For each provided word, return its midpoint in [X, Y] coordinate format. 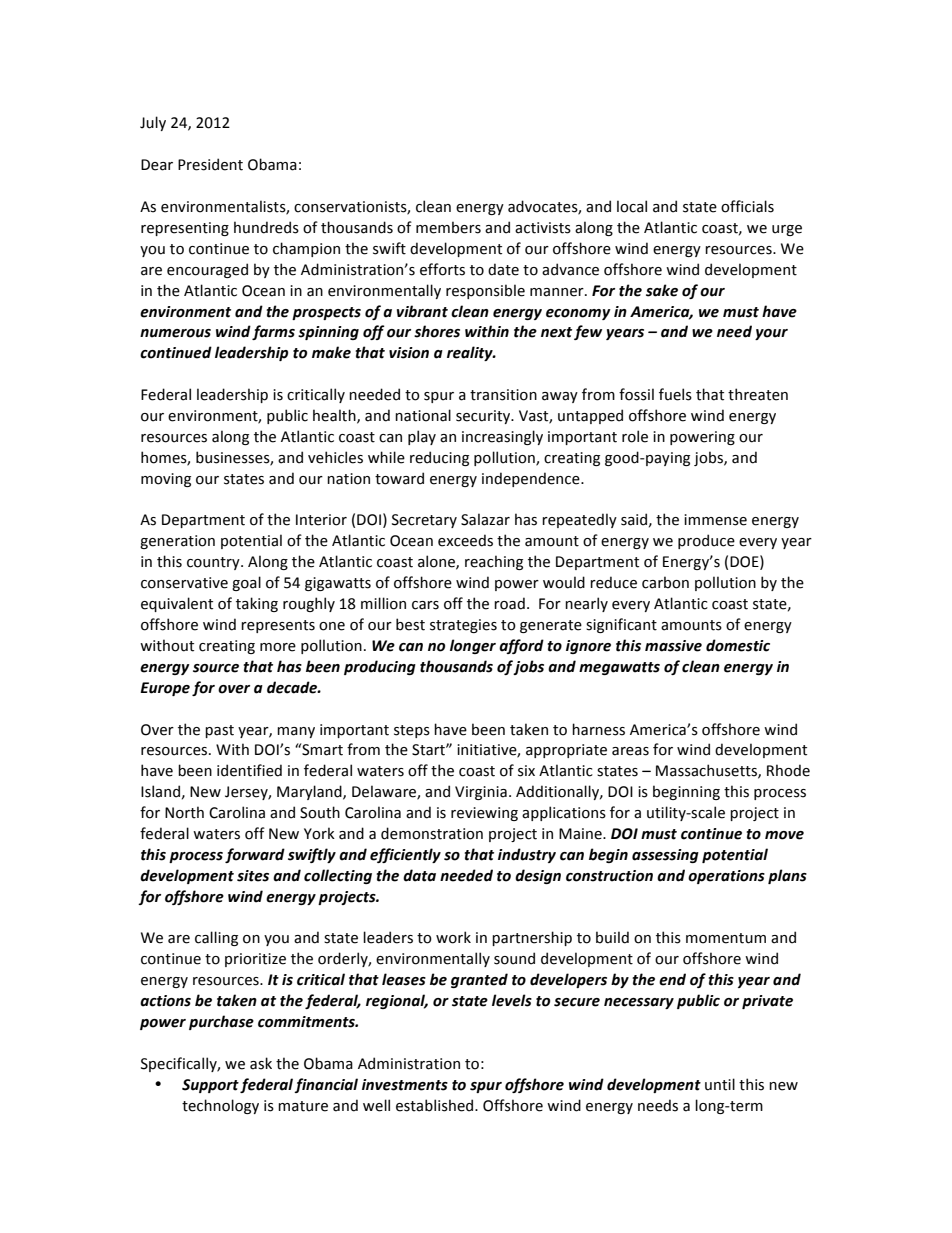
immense [715, 520]
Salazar [485, 519]
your [771, 334]
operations [726, 877]
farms [273, 332]
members [448, 227]
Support [210, 1086]
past [219, 731]
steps [412, 731]
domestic [738, 645]
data [419, 875]
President [210, 164]
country [214, 563]
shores [437, 331]
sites [253, 876]
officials [747, 206]
